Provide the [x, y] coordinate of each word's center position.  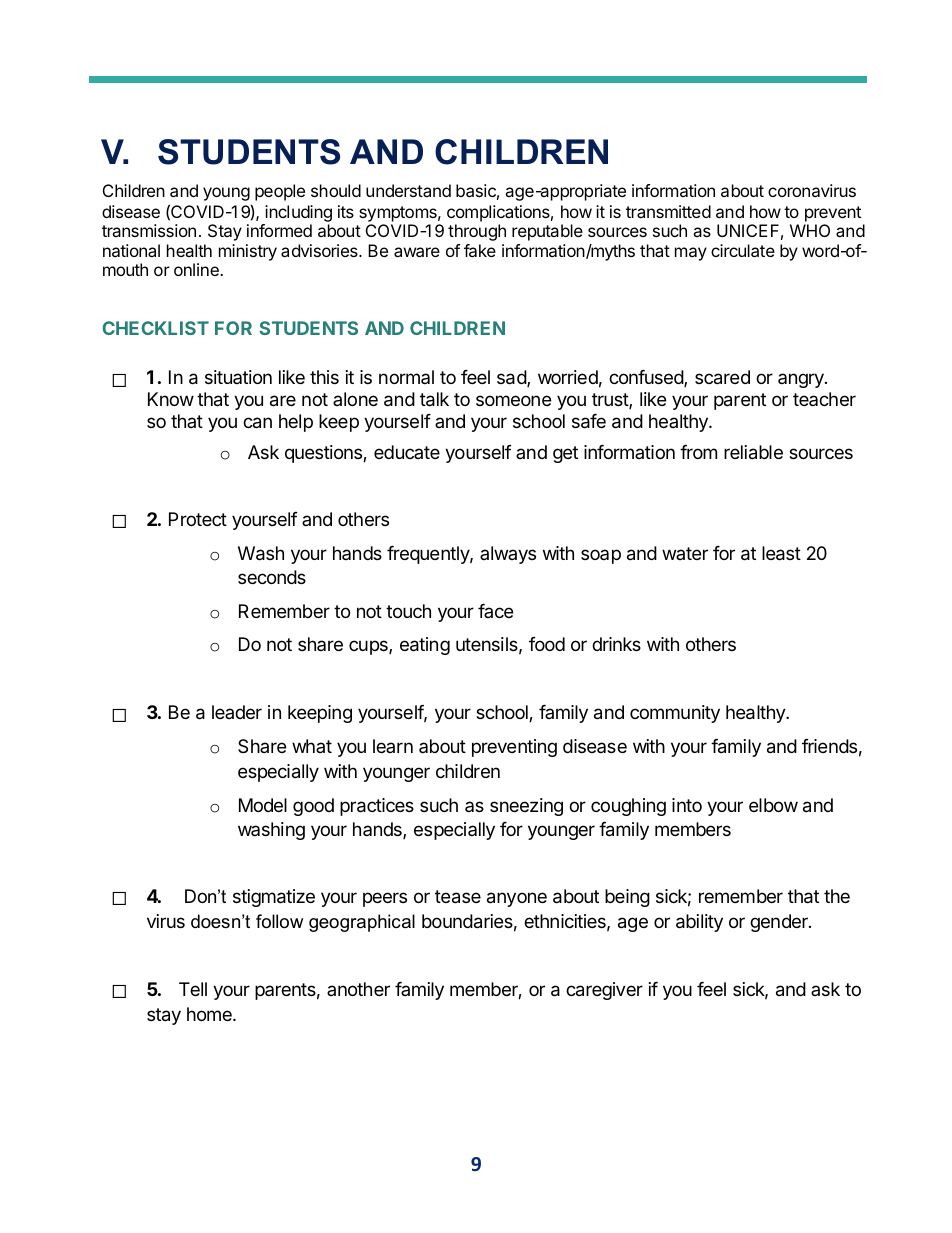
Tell [193, 989]
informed [279, 230]
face [495, 611]
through [477, 232]
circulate [743, 250]
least [781, 553]
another [358, 989]
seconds [272, 577]
